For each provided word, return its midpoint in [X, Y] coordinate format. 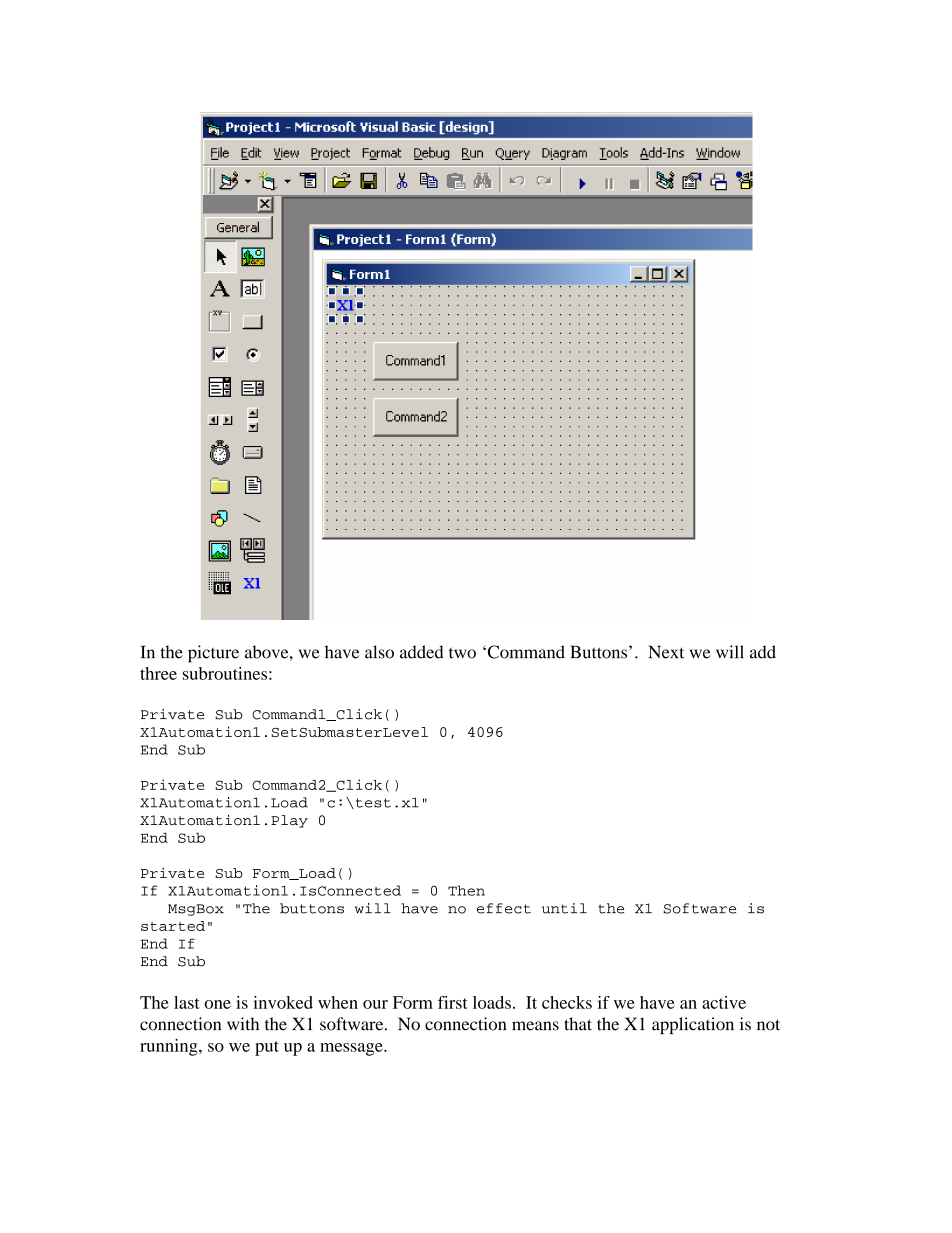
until [564, 908]
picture [213, 654]
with [243, 1024]
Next [666, 652]
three [158, 673]
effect [504, 908]
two [462, 653]
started [173, 926]
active [724, 1002]
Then [466, 890]
